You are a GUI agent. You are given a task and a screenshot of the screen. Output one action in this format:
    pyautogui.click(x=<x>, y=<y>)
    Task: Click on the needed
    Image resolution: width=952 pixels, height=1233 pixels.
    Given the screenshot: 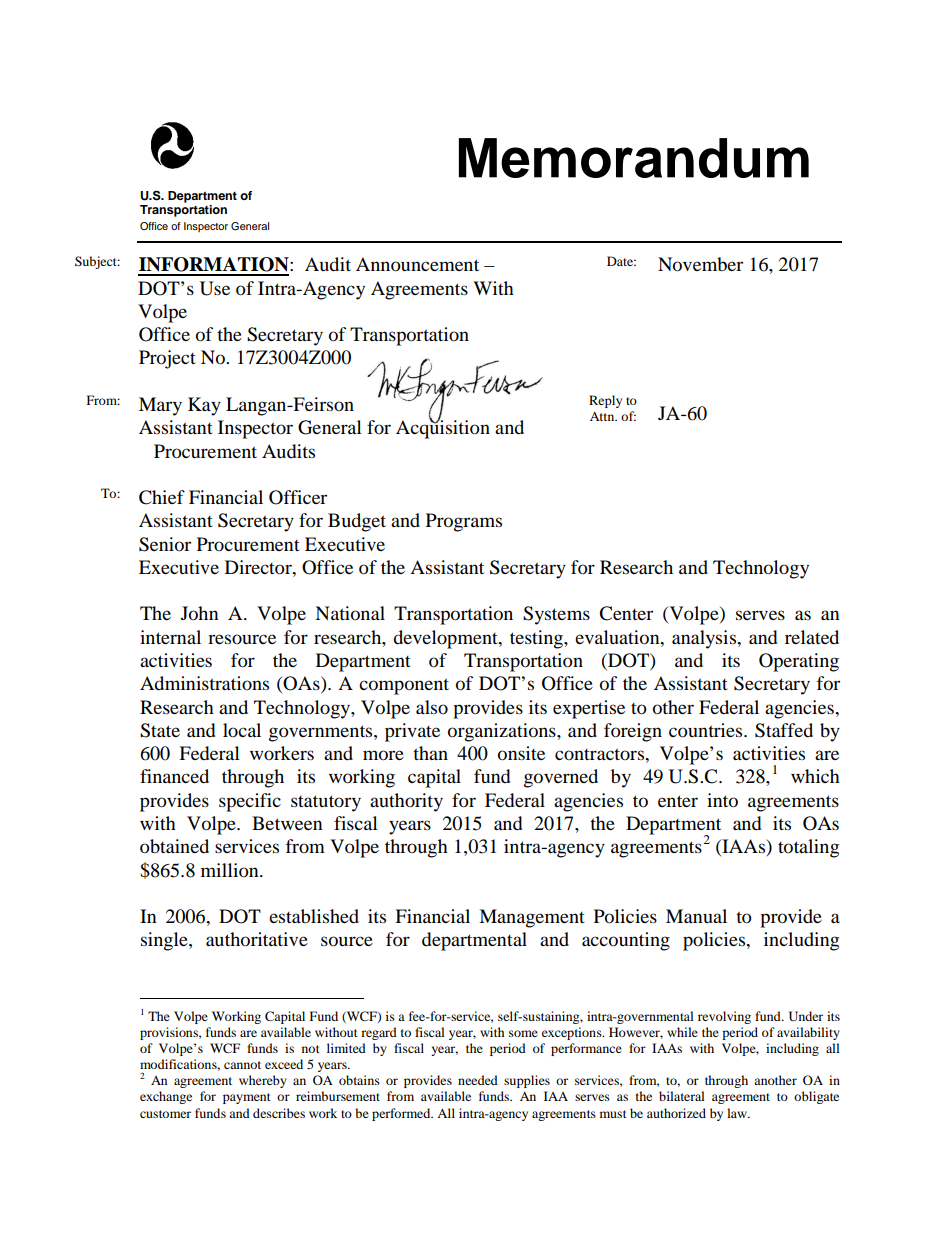 What is the action you would take?
    pyautogui.click(x=478, y=1080)
